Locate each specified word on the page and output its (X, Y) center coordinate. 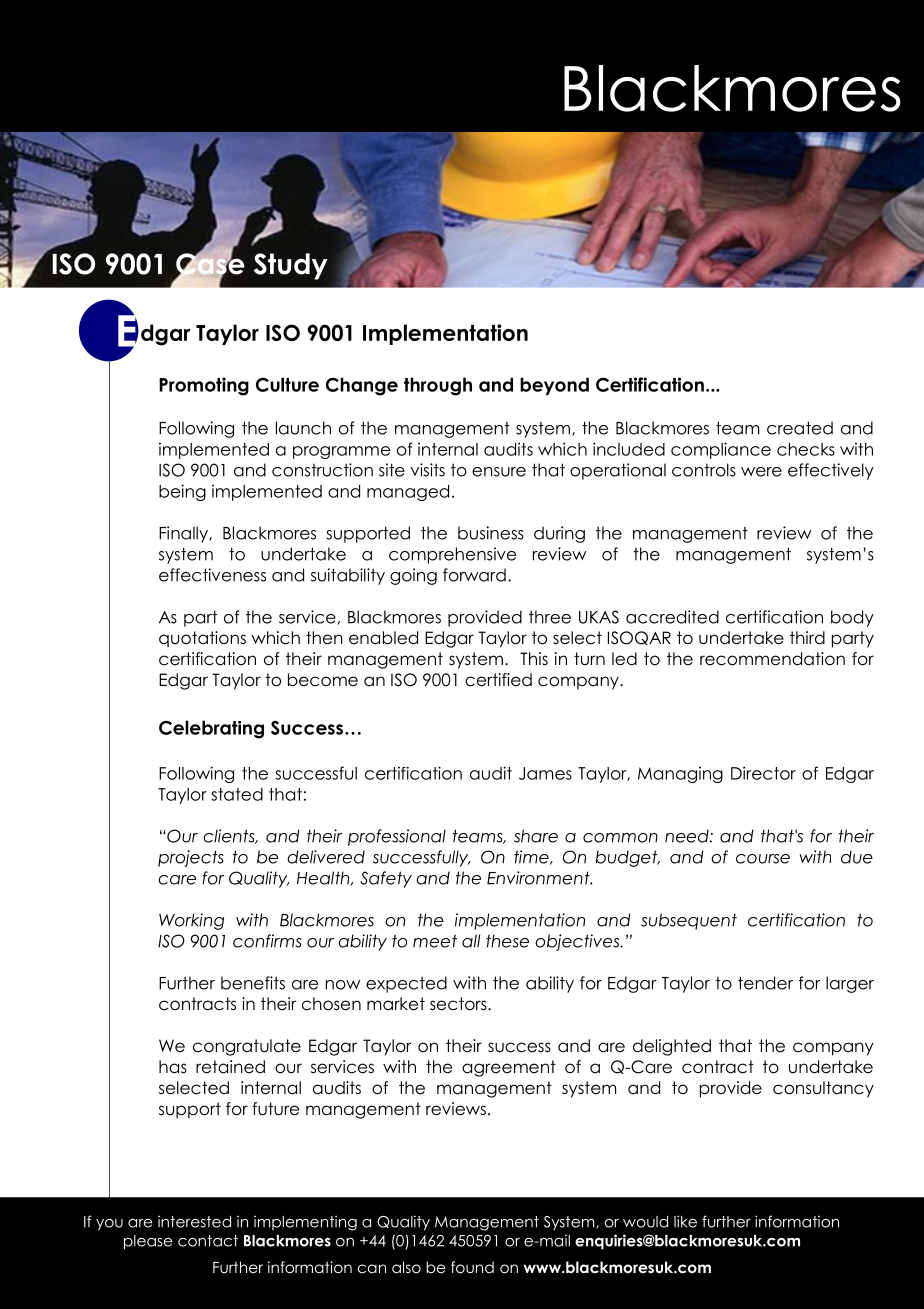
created (800, 428)
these (507, 941)
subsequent (689, 921)
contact (208, 1241)
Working (191, 921)
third (807, 638)
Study (291, 266)
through (438, 386)
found (472, 1267)
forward (474, 575)
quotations (202, 639)
